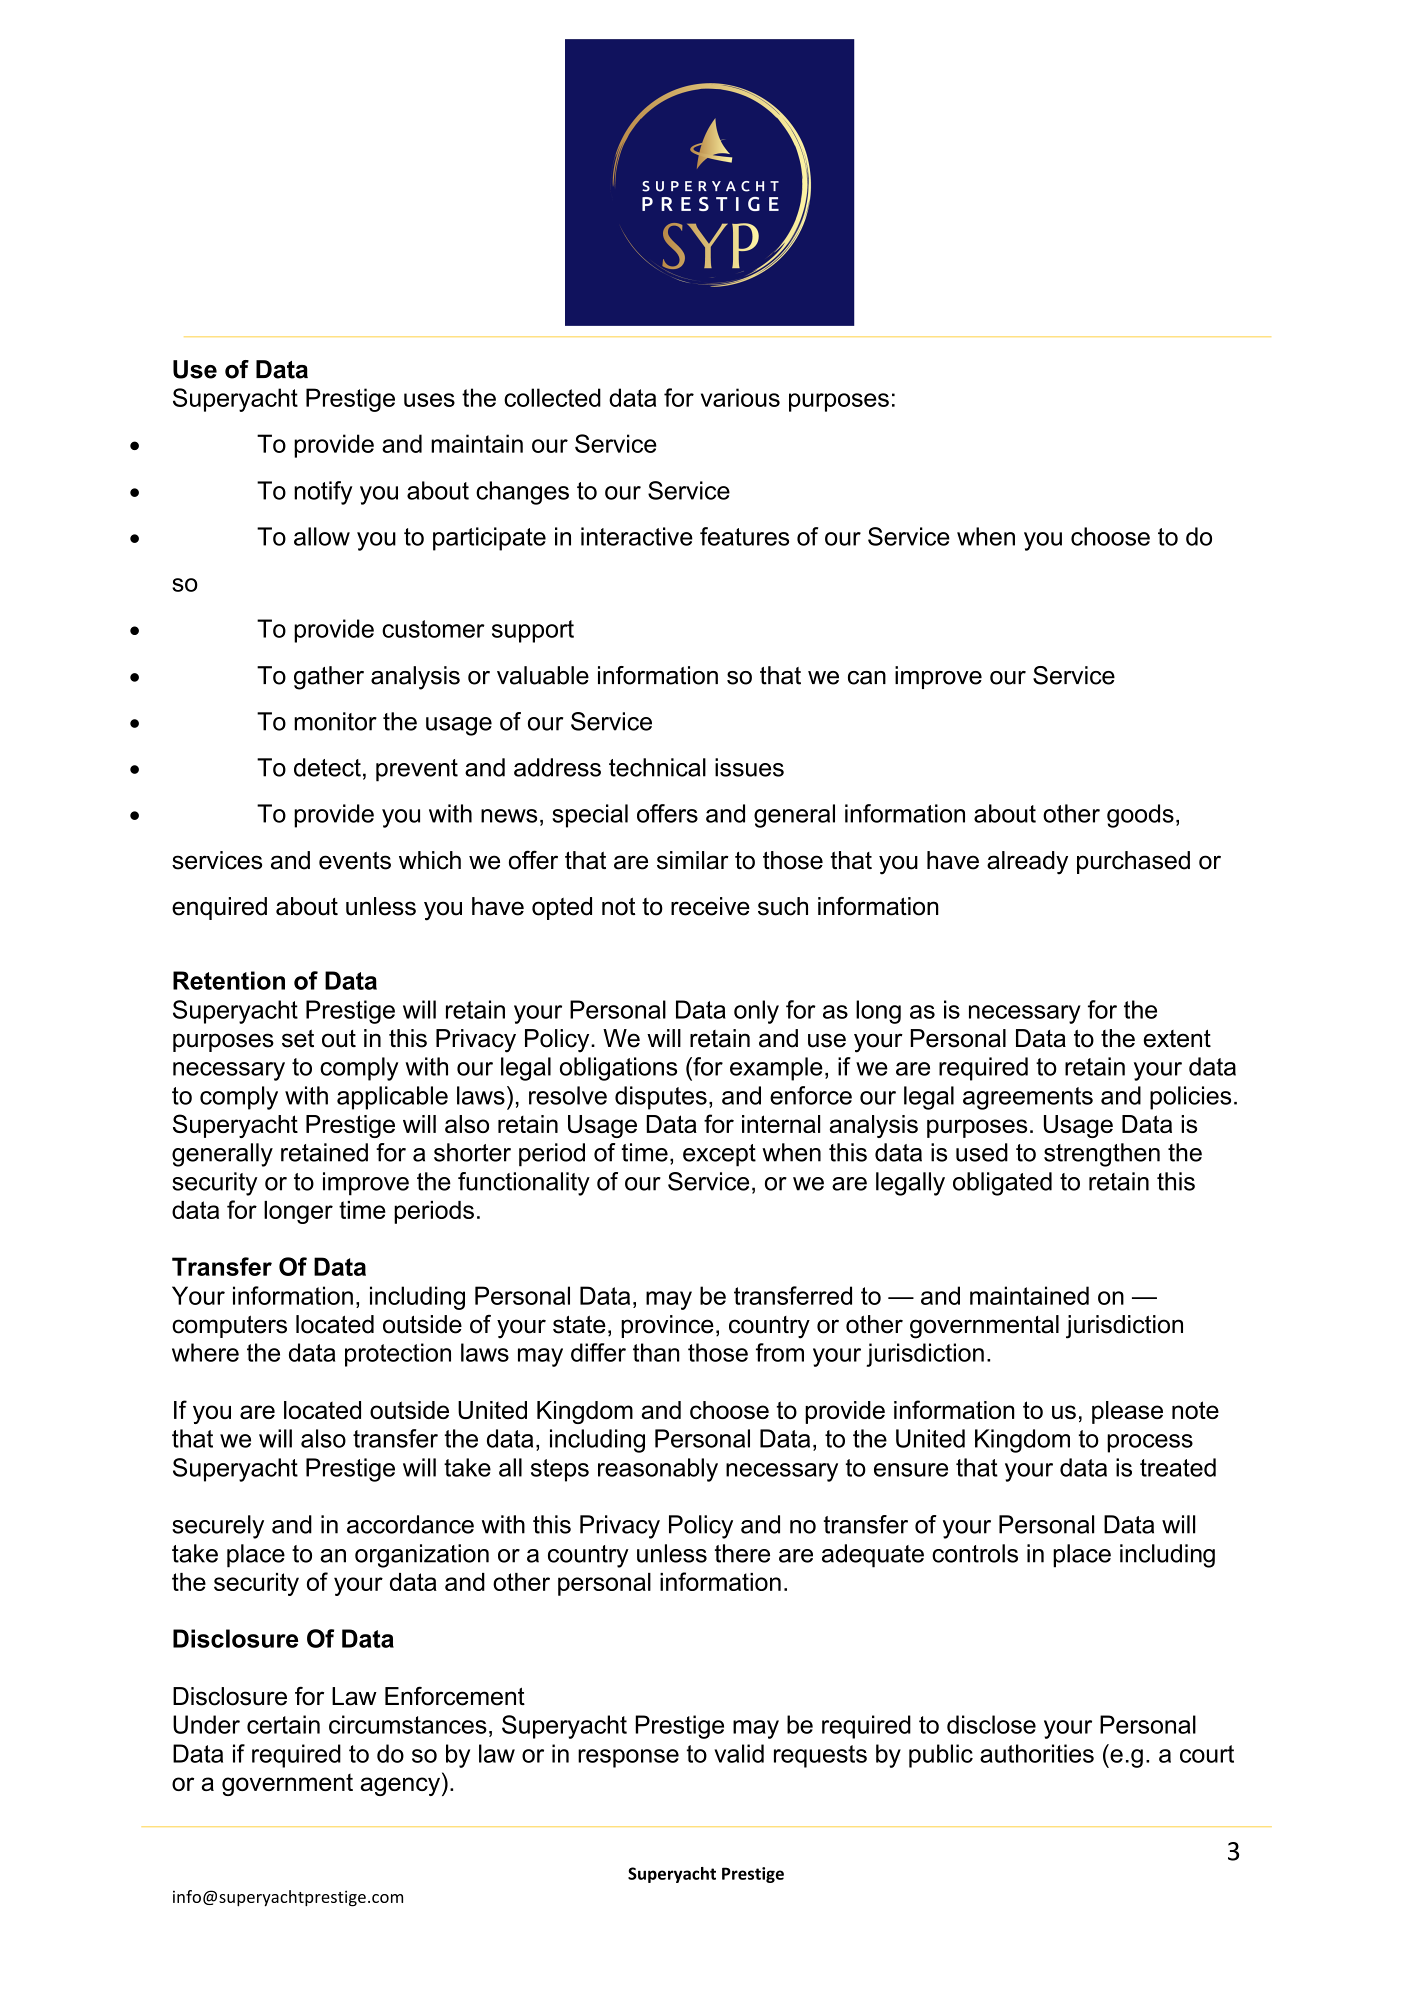  What do you see at coordinates (398, 1355) in the document?
I see `protection` at bounding box center [398, 1355].
